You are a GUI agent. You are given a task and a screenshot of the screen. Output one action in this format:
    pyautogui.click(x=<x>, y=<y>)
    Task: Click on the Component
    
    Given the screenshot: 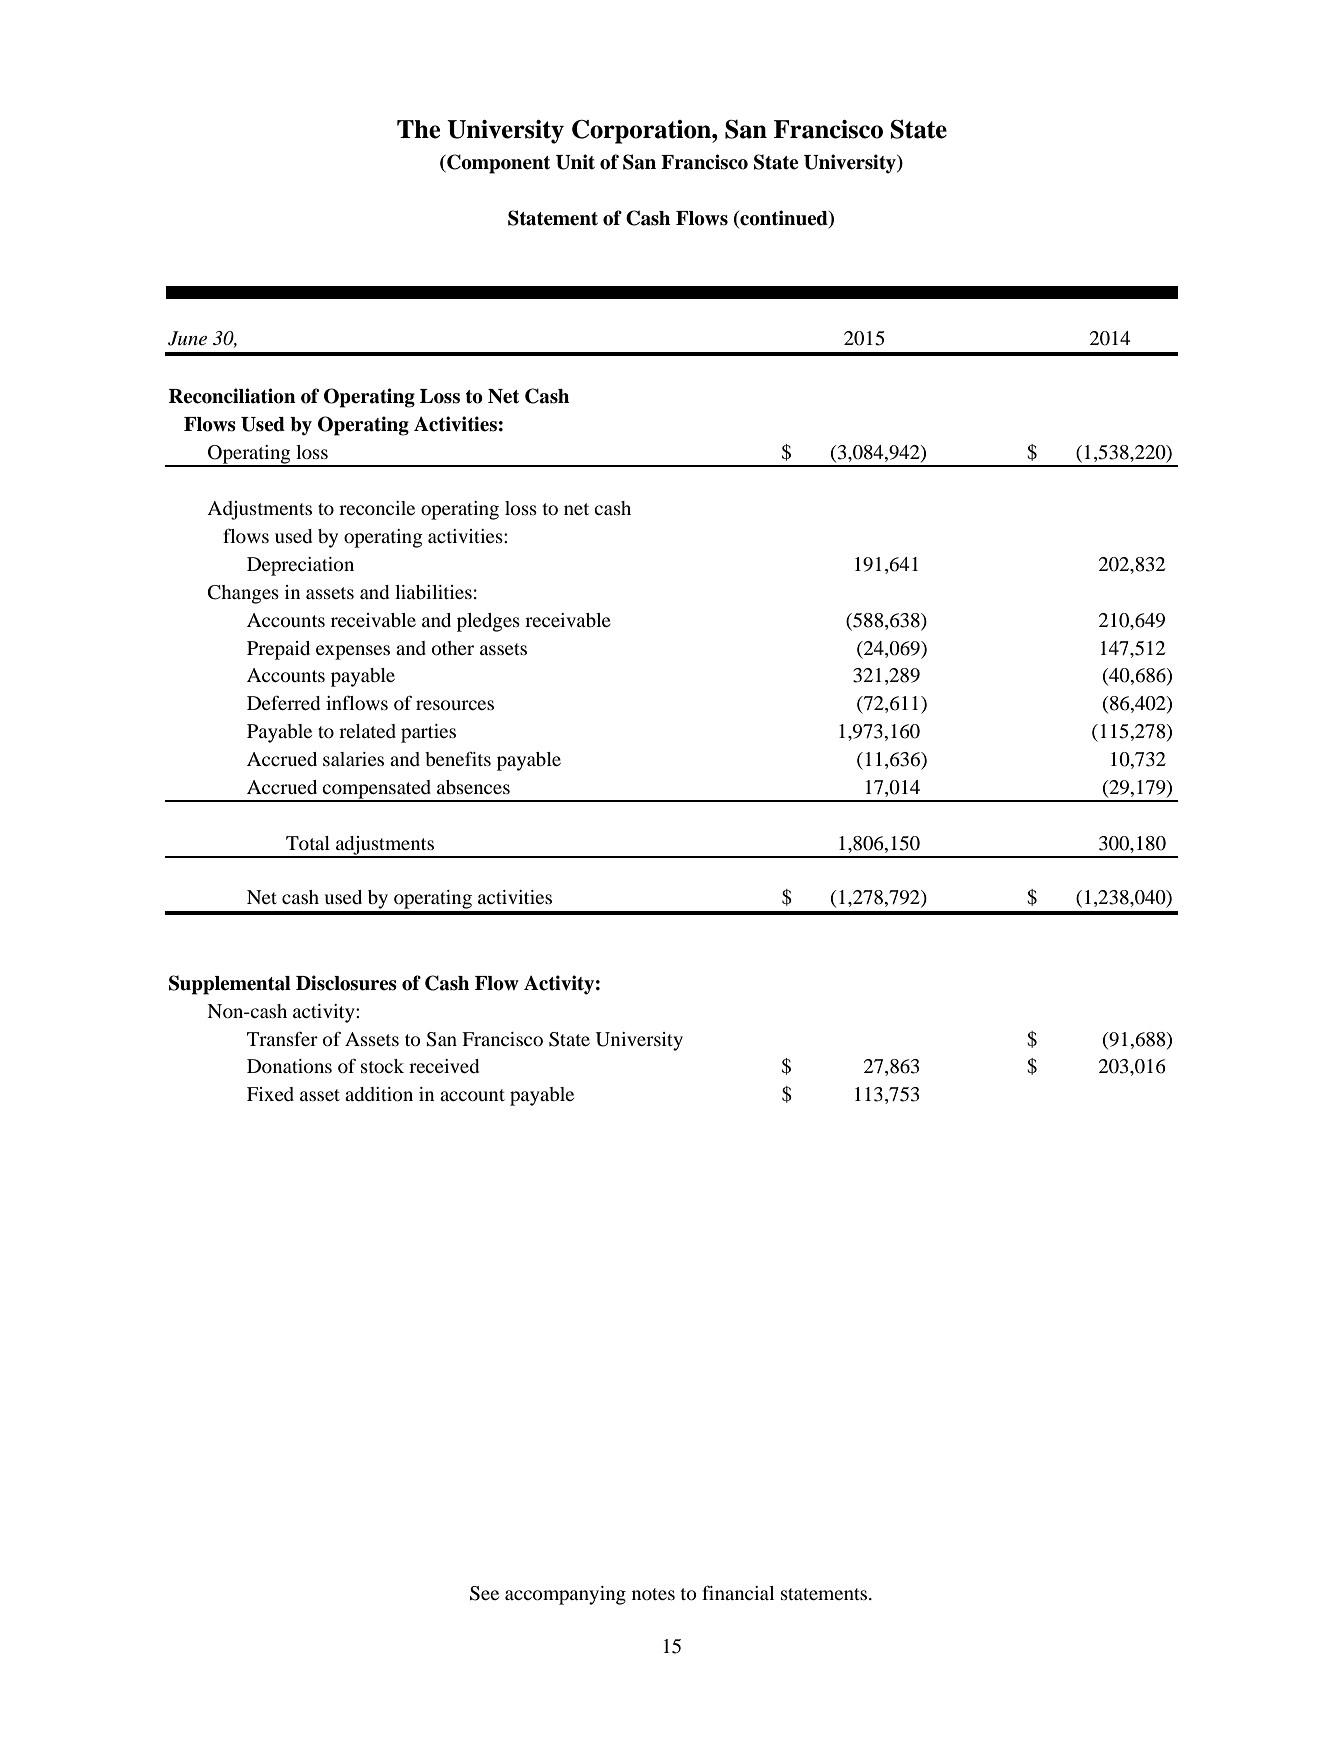 What is the action you would take?
    pyautogui.click(x=497, y=164)
